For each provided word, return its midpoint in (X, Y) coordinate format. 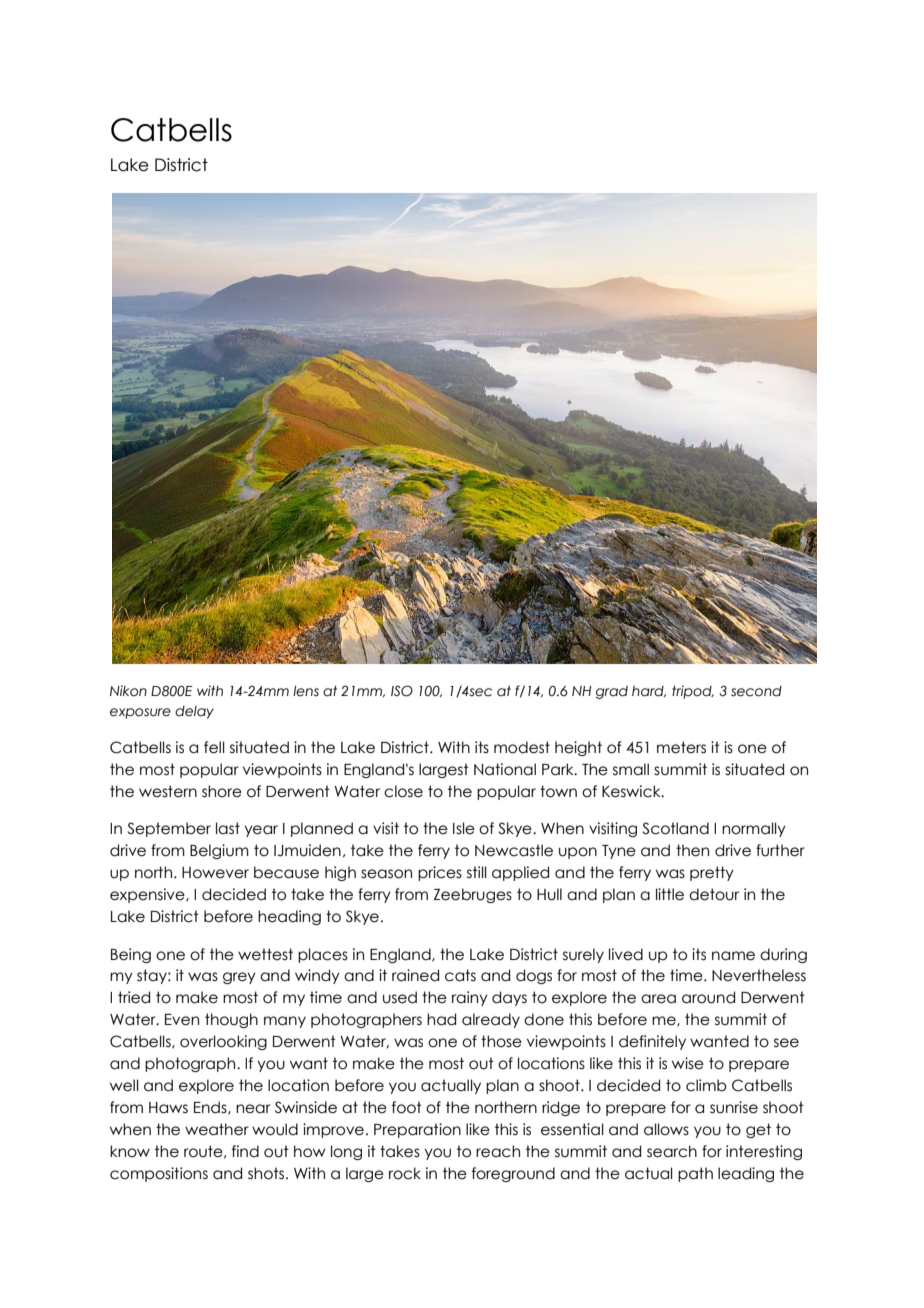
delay (194, 712)
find (245, 1151)
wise (688, 1063)
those (501, 1041)
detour (714, 894)
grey (239, 978)
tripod (693, 692)
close (403, 791)
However (215, 873)
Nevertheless (759, 975)
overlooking (223, 1042)
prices (440, 873)
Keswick (632, 791)
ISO (402, 691)
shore (222, 791)
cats (460, 975)
